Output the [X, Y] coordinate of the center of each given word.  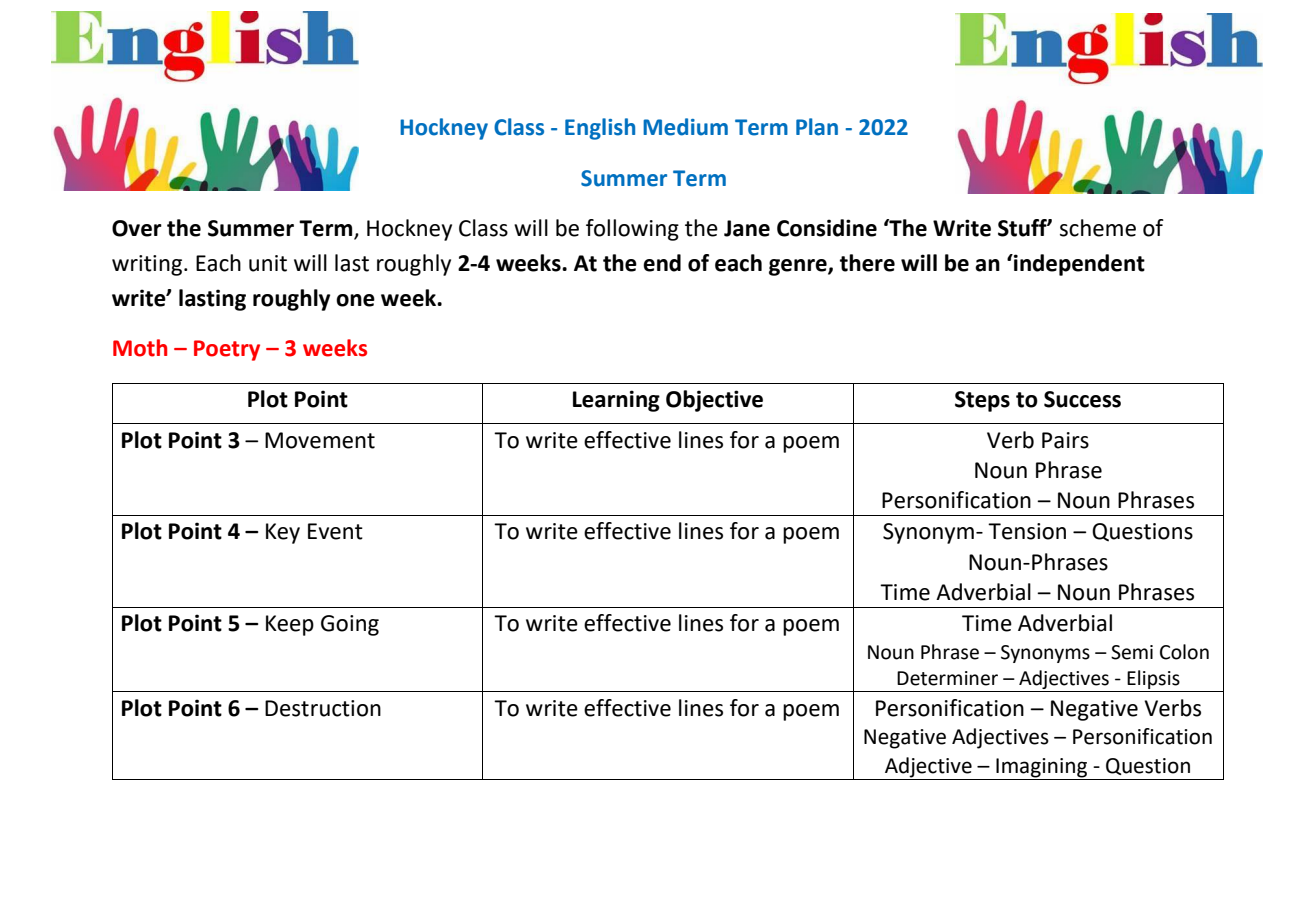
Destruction [323, 708]
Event [335, 531]
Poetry [227, 350]
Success [1082, 399]
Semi [1132, 652]
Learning [616, 401]
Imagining [1041, 768]
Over [137, 228]
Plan [817, 127]
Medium [685, 127]
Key [283, 533]
